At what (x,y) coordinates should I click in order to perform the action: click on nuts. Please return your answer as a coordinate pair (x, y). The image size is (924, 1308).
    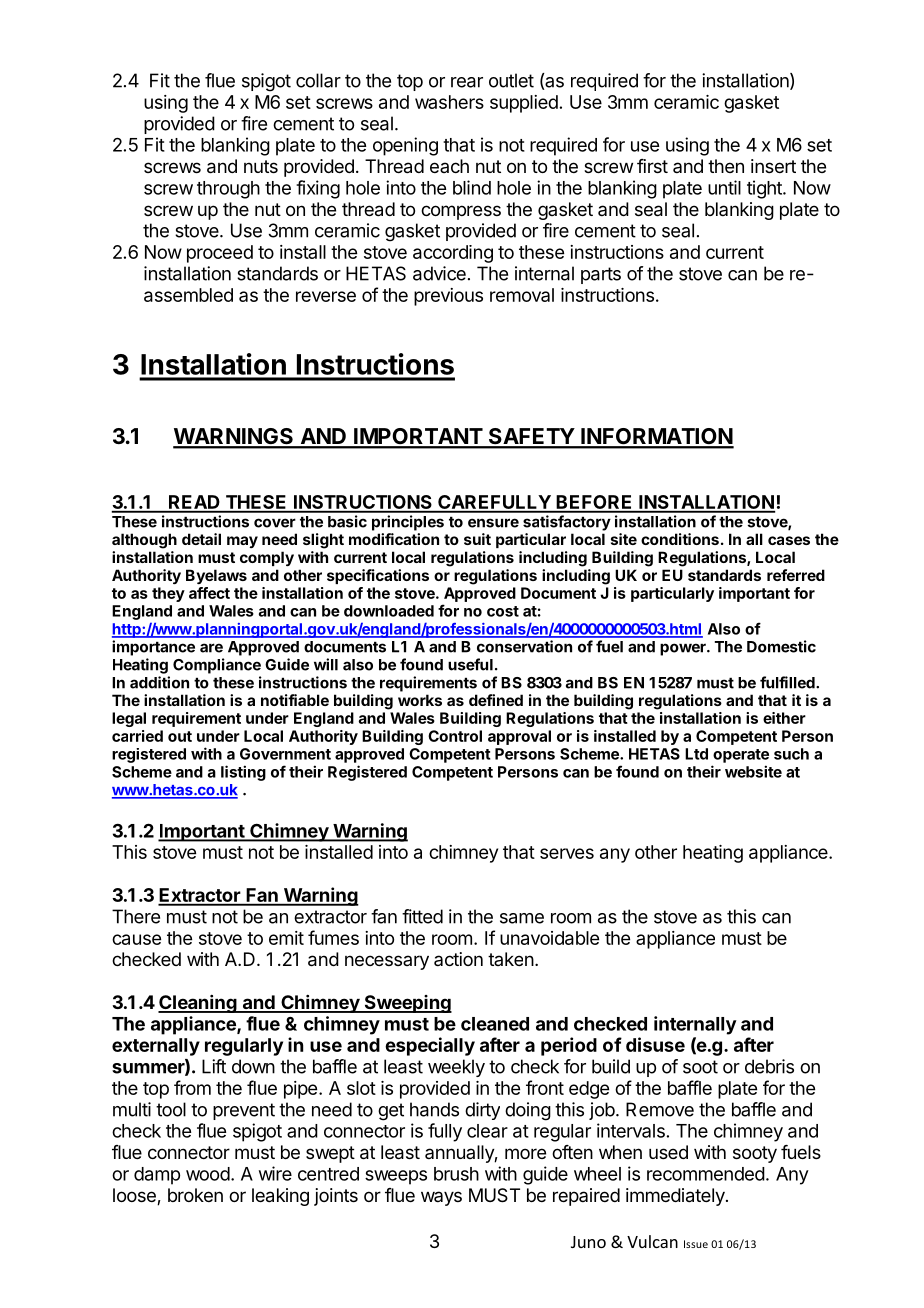
    Looking at the image, I should click on (261, 166).
